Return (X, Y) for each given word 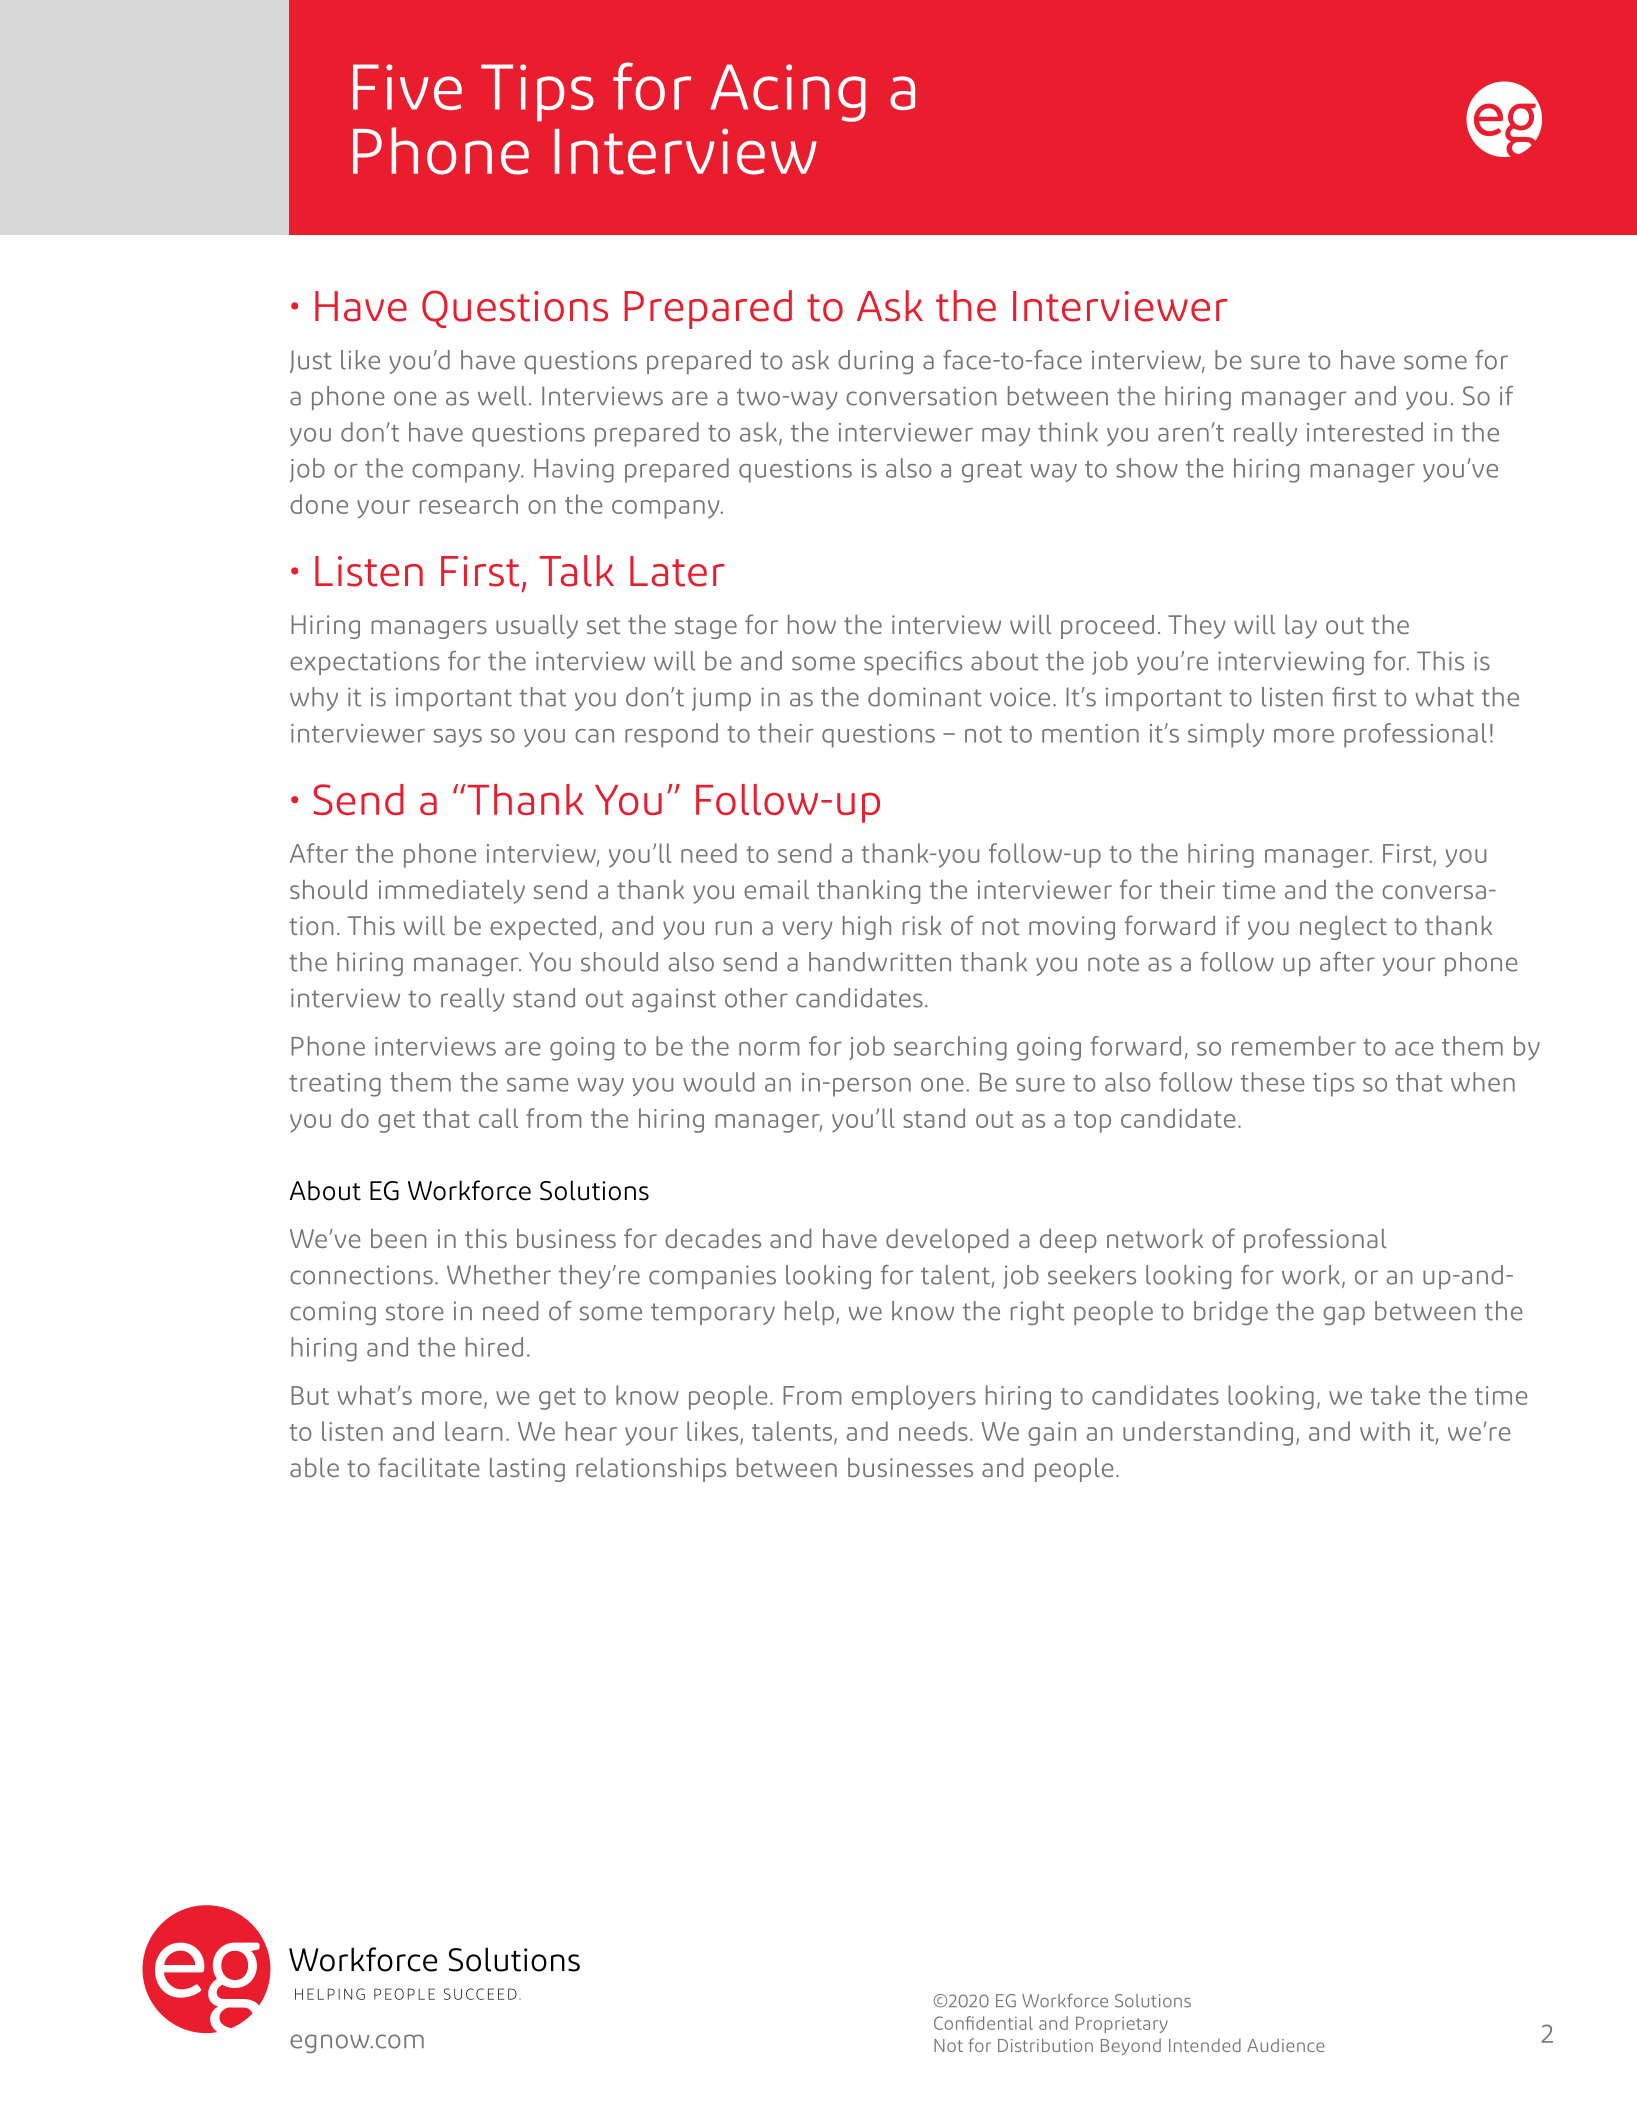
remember (1294, 1046)
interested (1365, 432)
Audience (1286, 2045)
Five (407, 87)
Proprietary (1122, 2024)
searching (950, 1048)
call (498, 1118)
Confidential (983, 2023)
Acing (788, 93)
